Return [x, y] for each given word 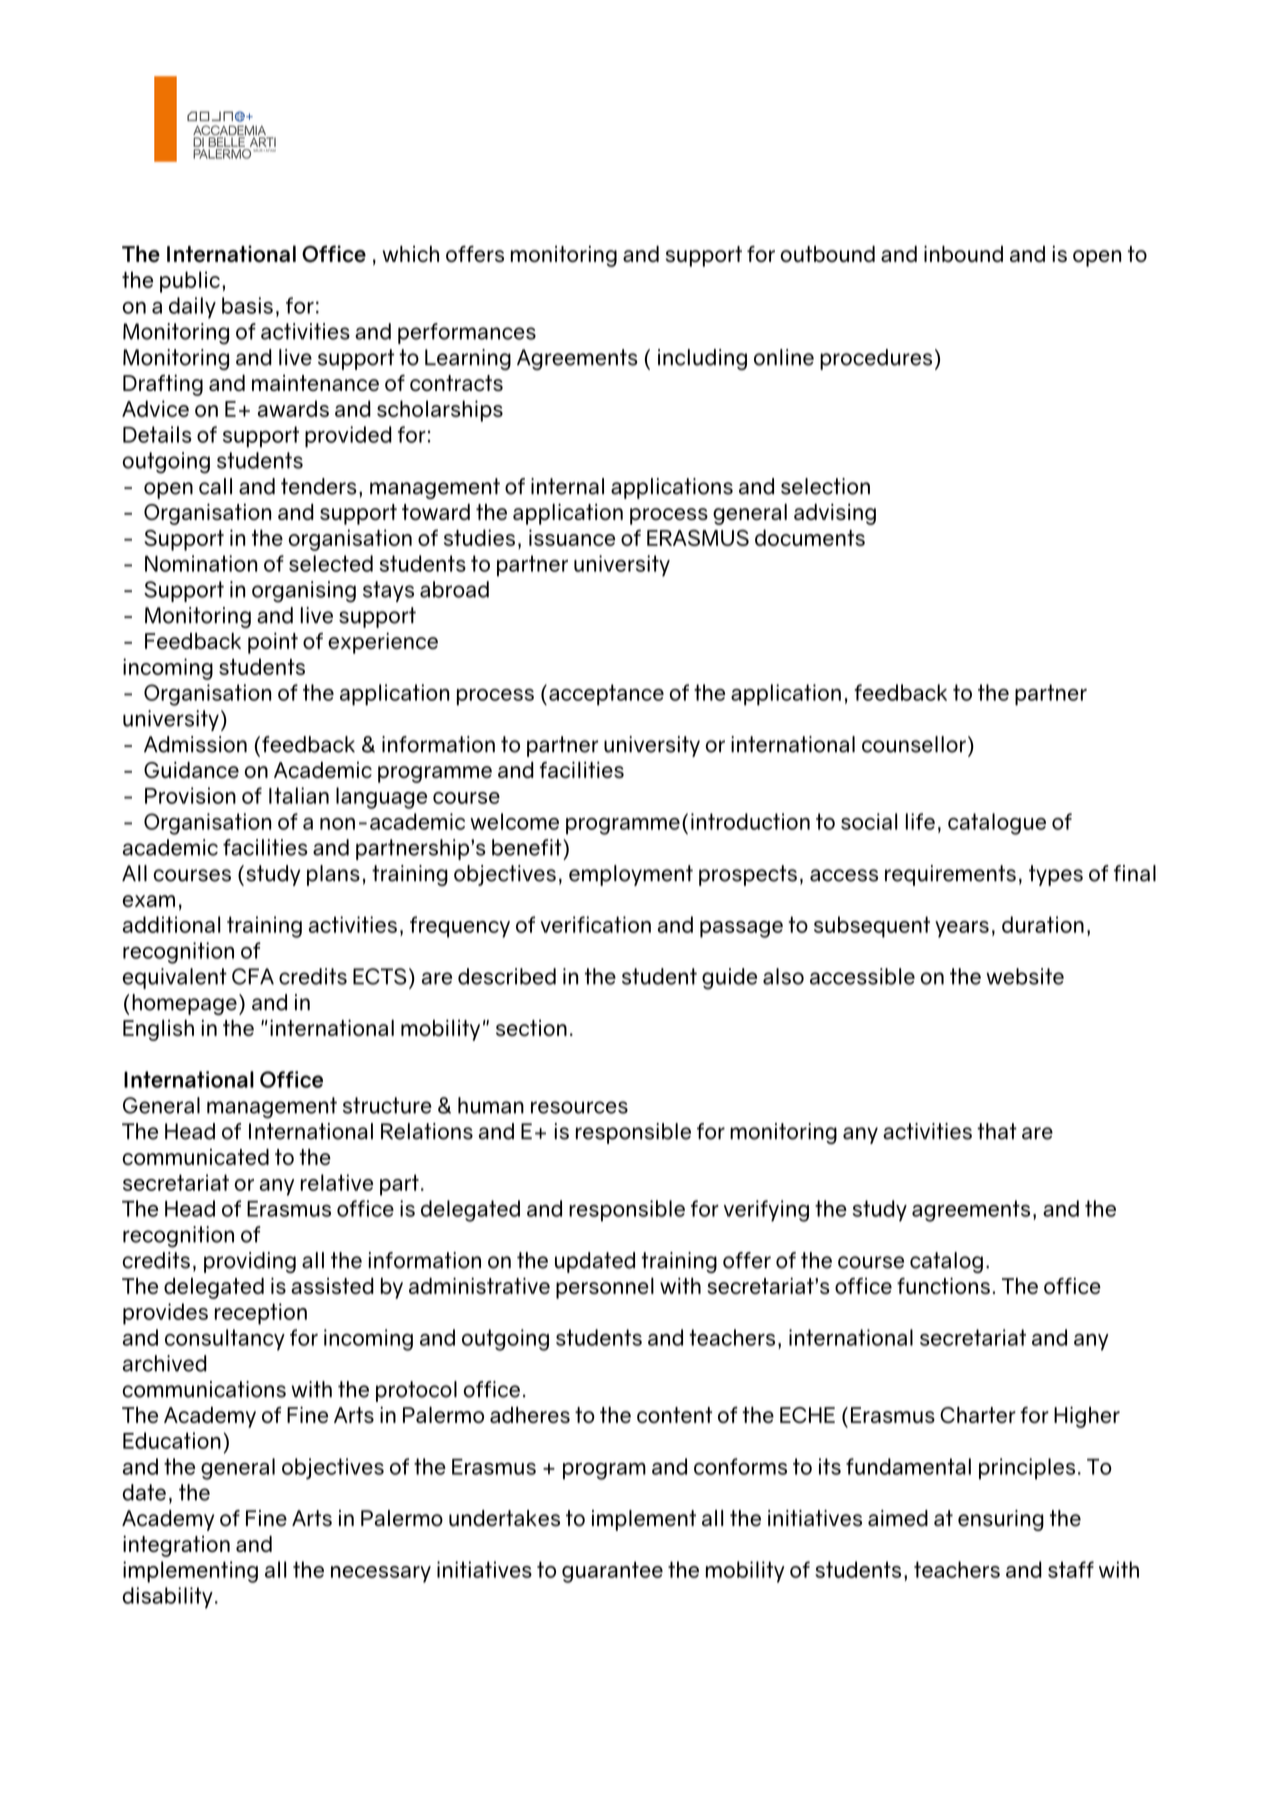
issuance [572, 537]
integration [176, 1546]
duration [1043, 924]
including [702, 359]
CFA [253, 976]
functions [943, 1285]
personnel [605, 1288]
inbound [963, 253]
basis [247, 305]
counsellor [914, 744]
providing [250, 1262]
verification [596, 924]
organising [304, 592]
